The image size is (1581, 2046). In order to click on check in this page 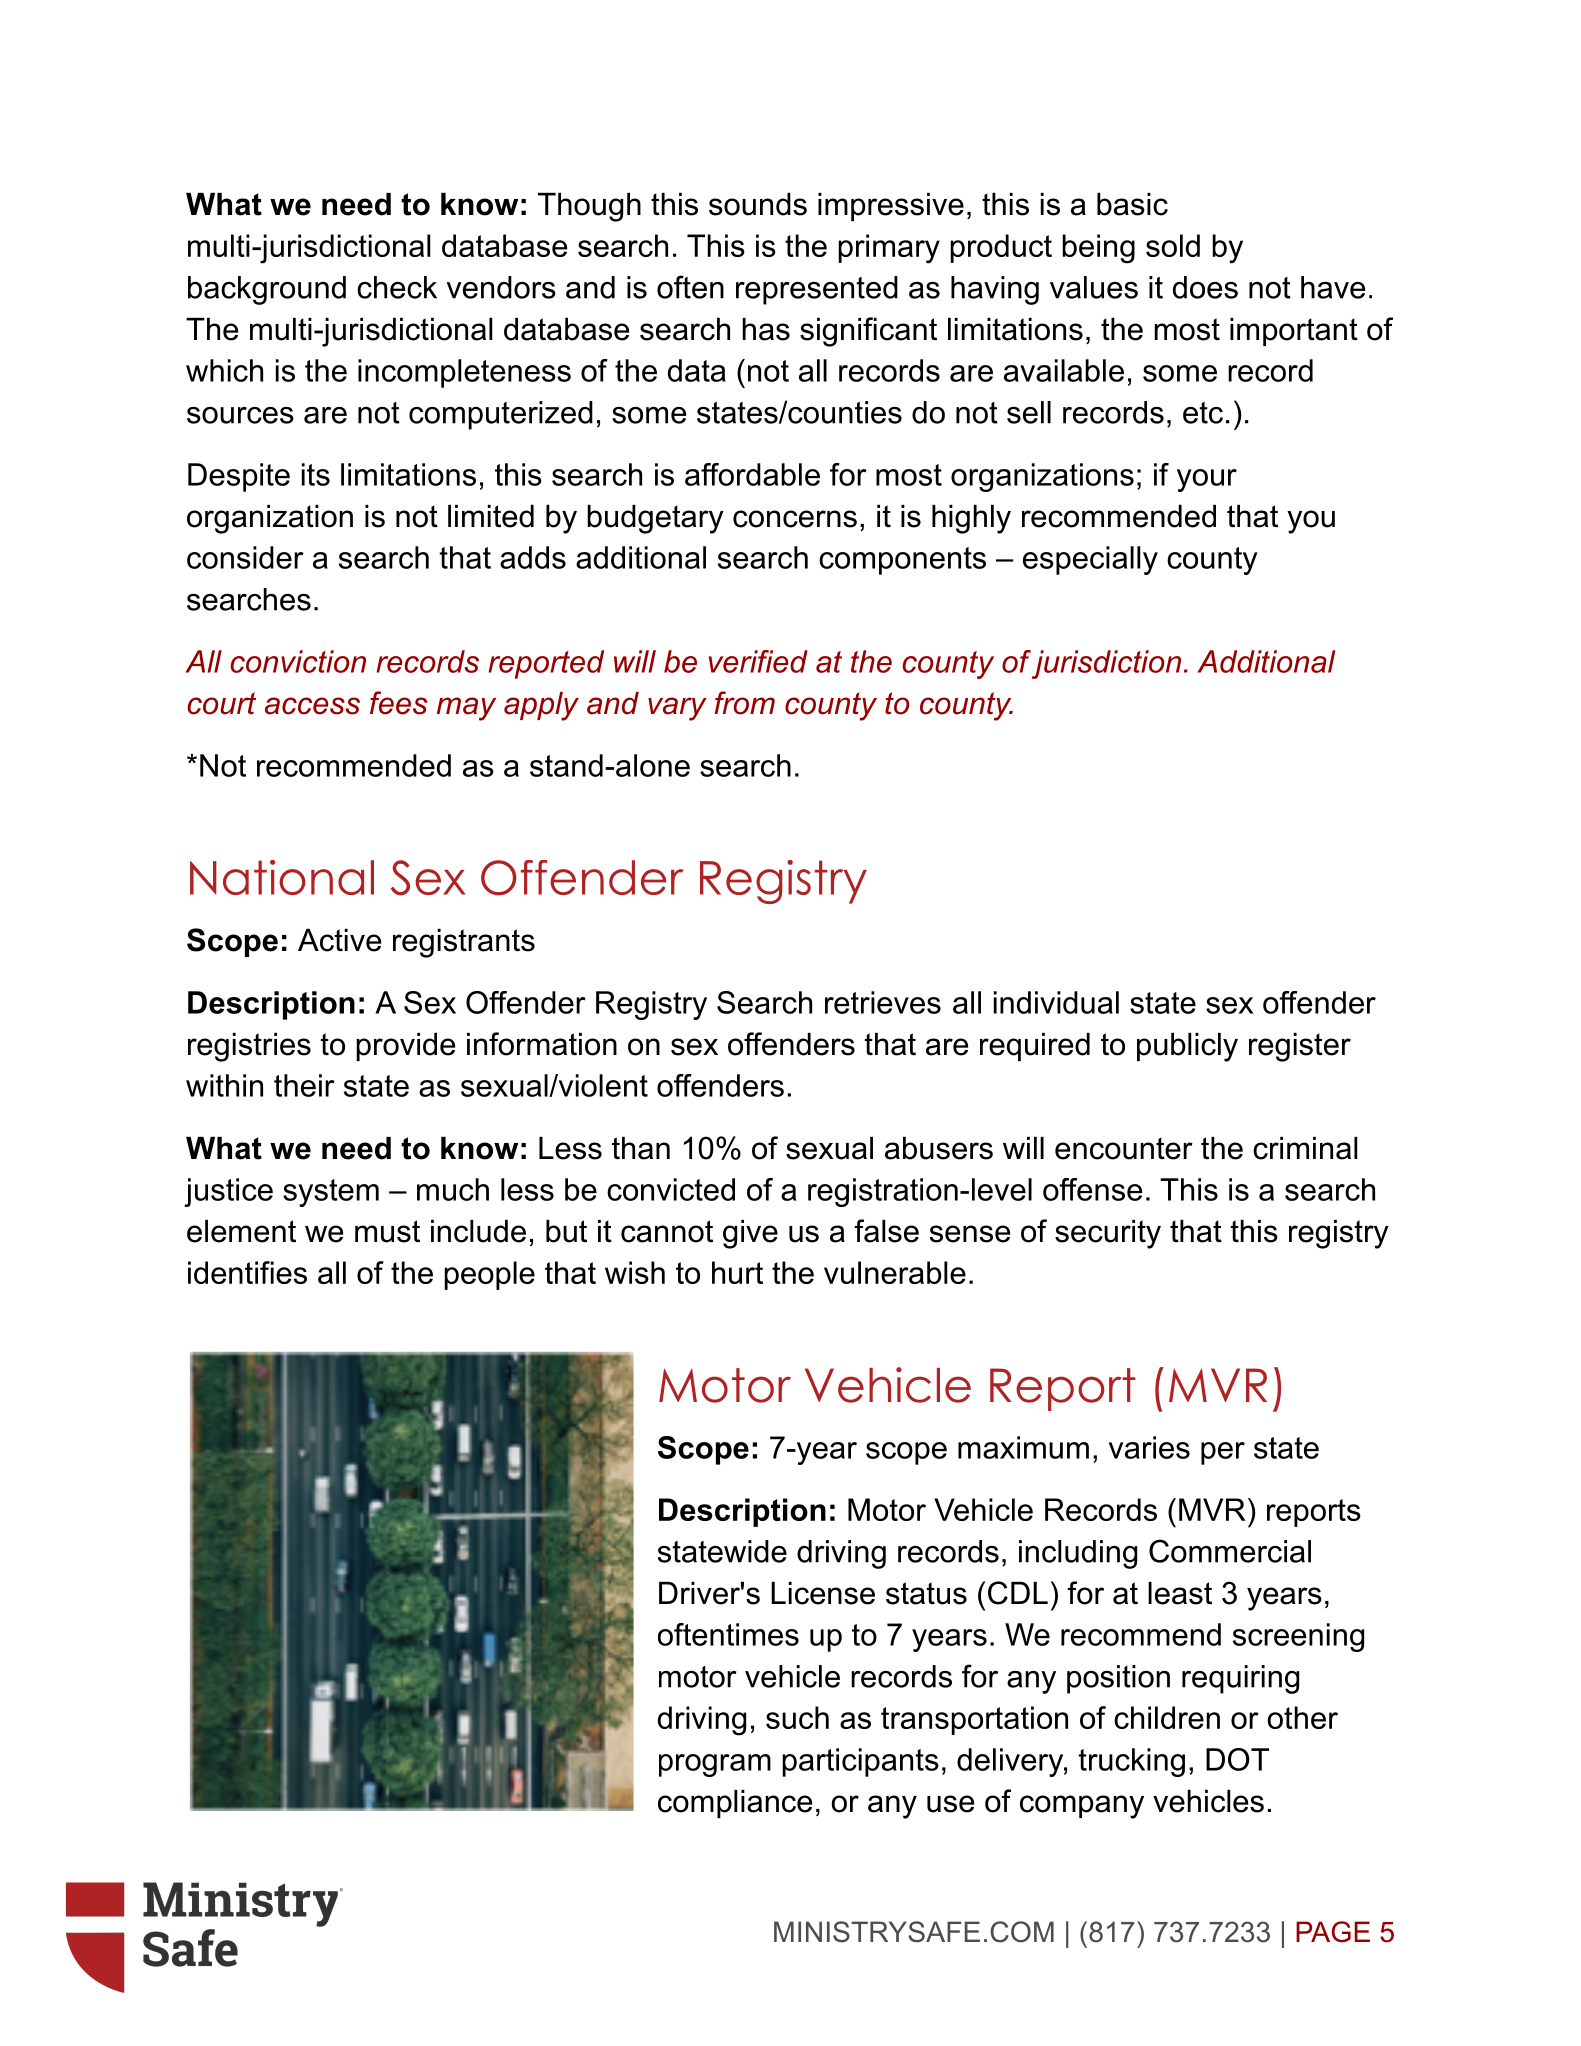, I will do `click(397, 287)`.
